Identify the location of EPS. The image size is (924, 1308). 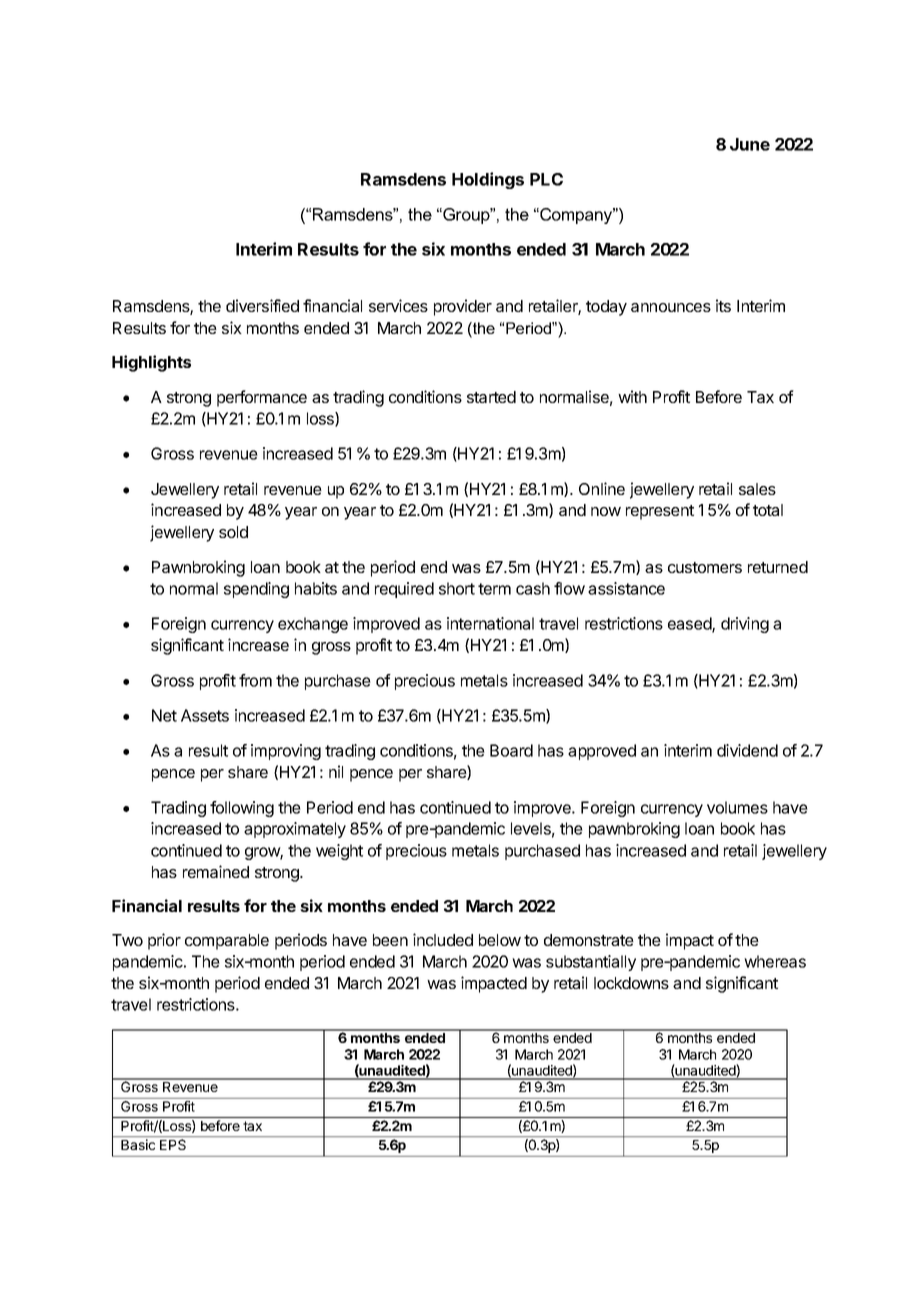
(173, 1144).
